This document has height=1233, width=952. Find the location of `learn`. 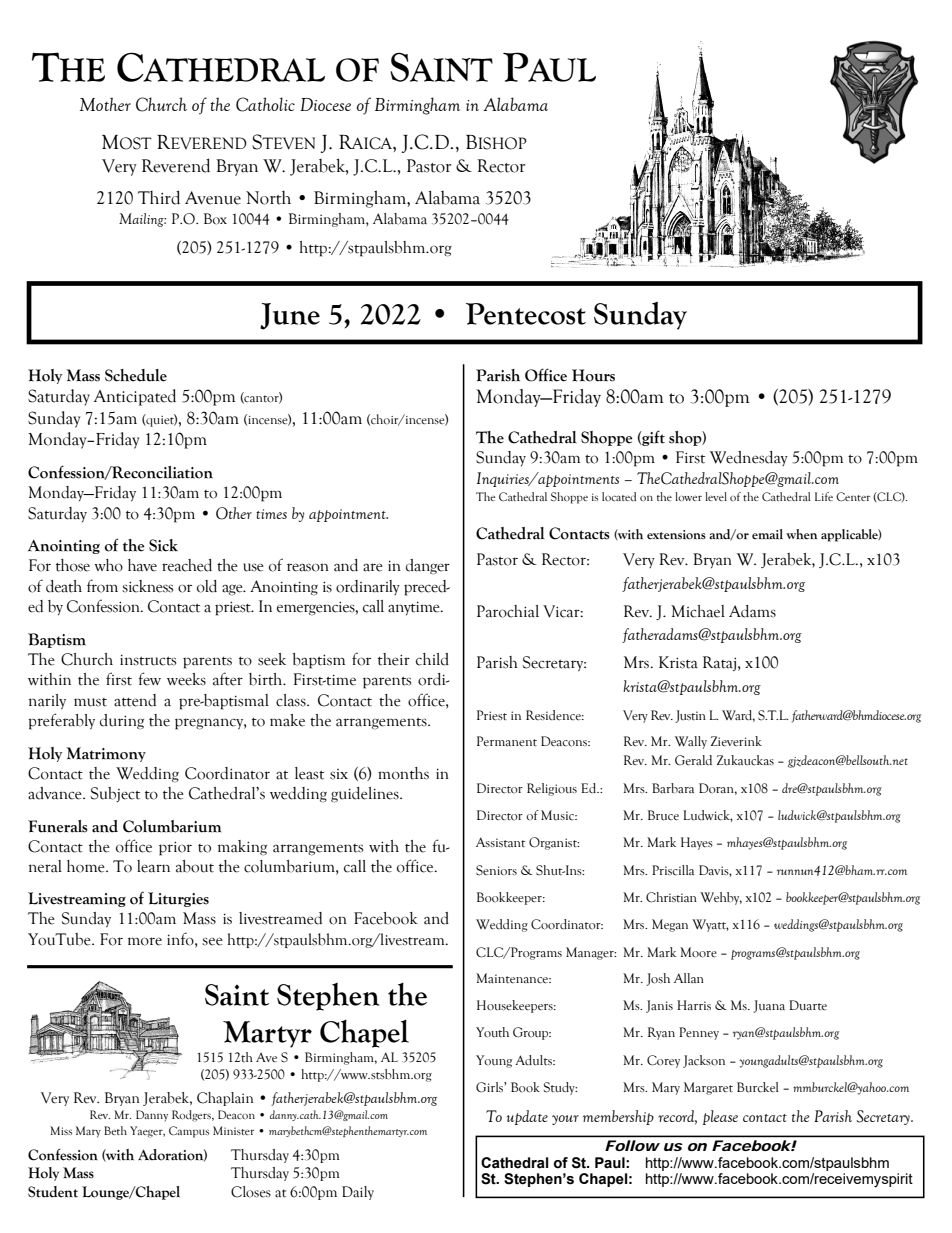

learn is located at coordinates (153, 866).
